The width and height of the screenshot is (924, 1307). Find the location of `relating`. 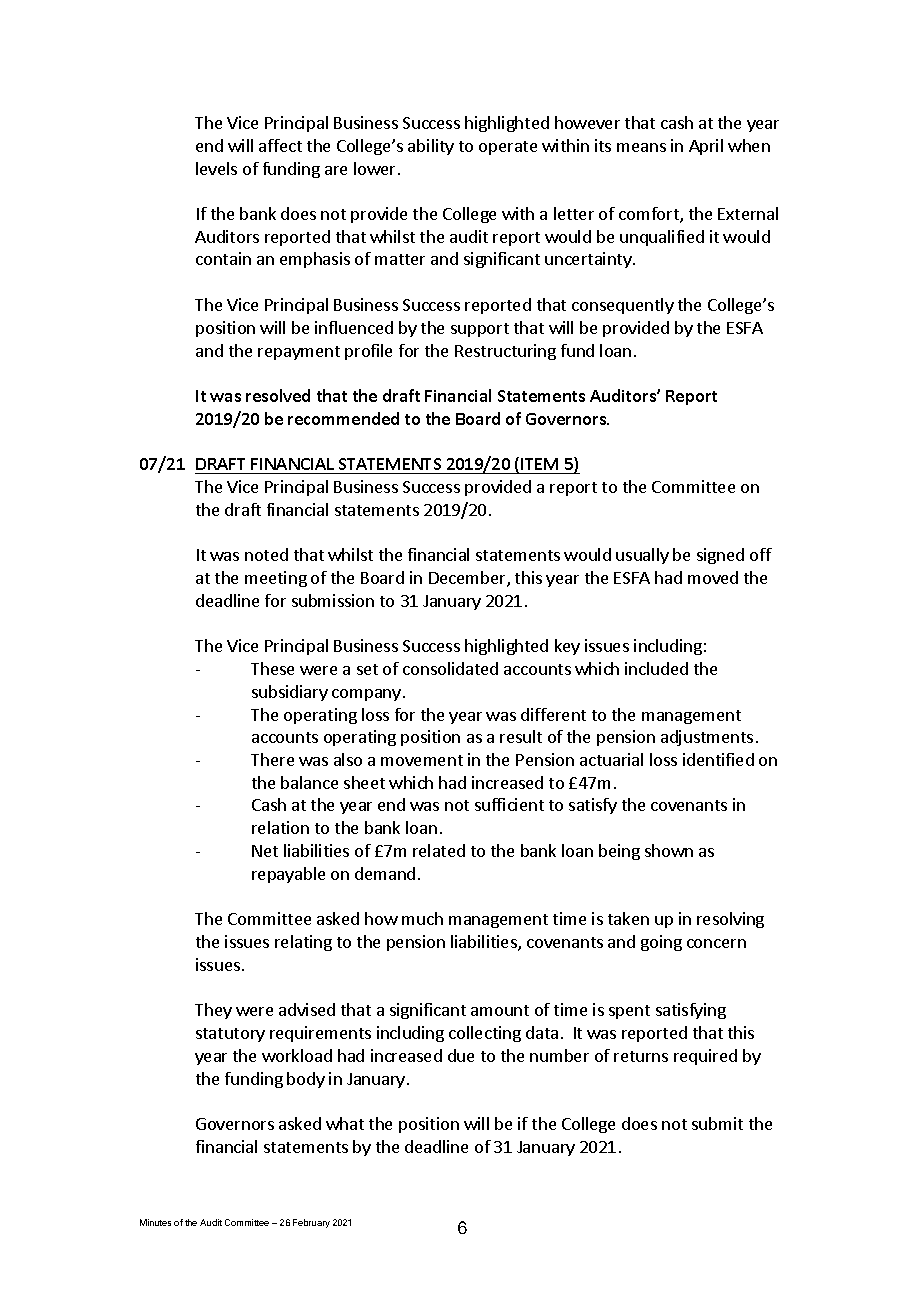

relating is located at coordinates (303, 943).
